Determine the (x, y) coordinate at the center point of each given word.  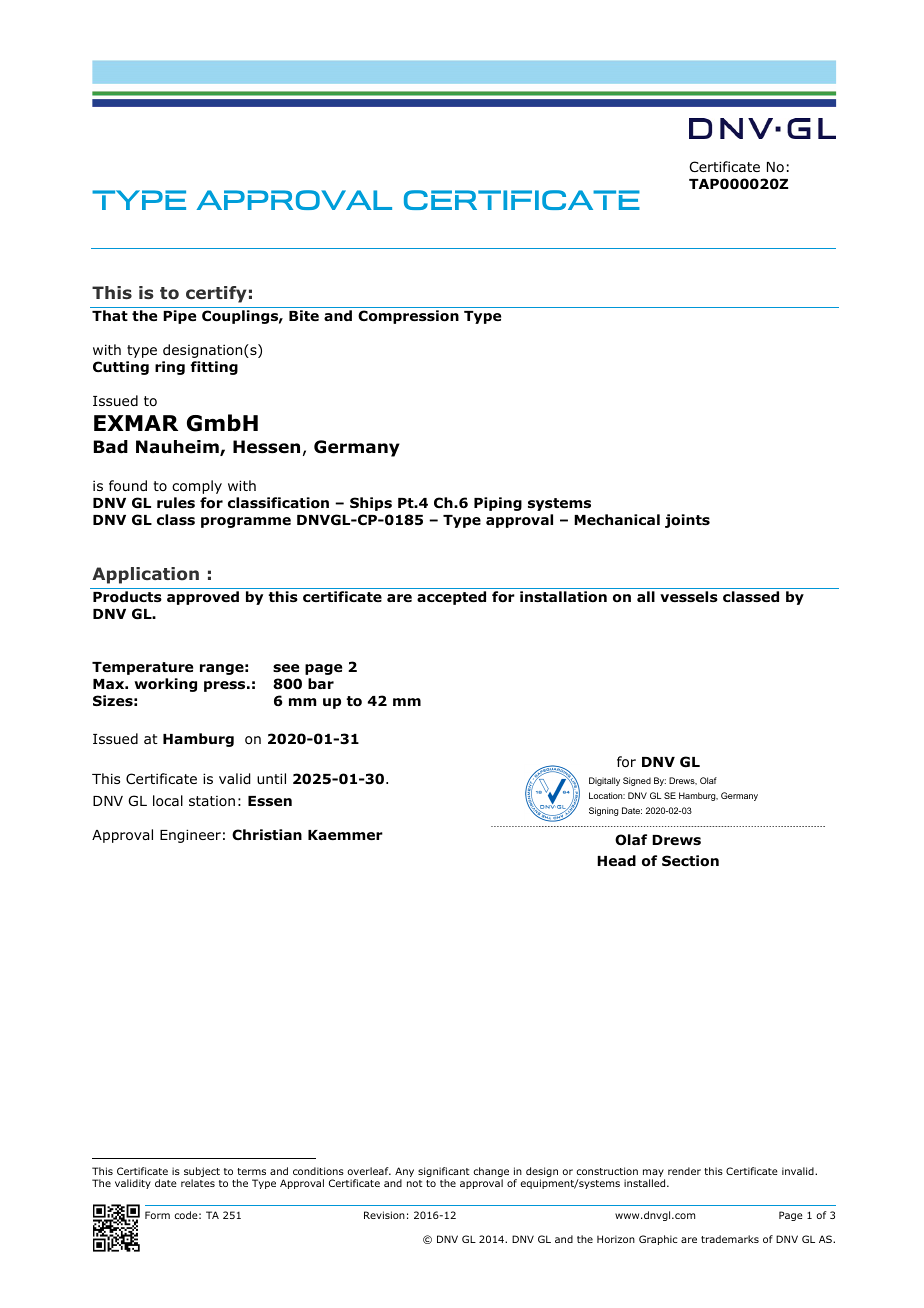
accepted (451, 598)
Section (690, 861)
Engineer (190, 836)
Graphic (658, 1240)
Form (157, 1215)
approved (203, 598)
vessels (689, 597)
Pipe (179, 317)
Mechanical (617, 519)
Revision (384, 1215)
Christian (267, 835)
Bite (304, 315)
